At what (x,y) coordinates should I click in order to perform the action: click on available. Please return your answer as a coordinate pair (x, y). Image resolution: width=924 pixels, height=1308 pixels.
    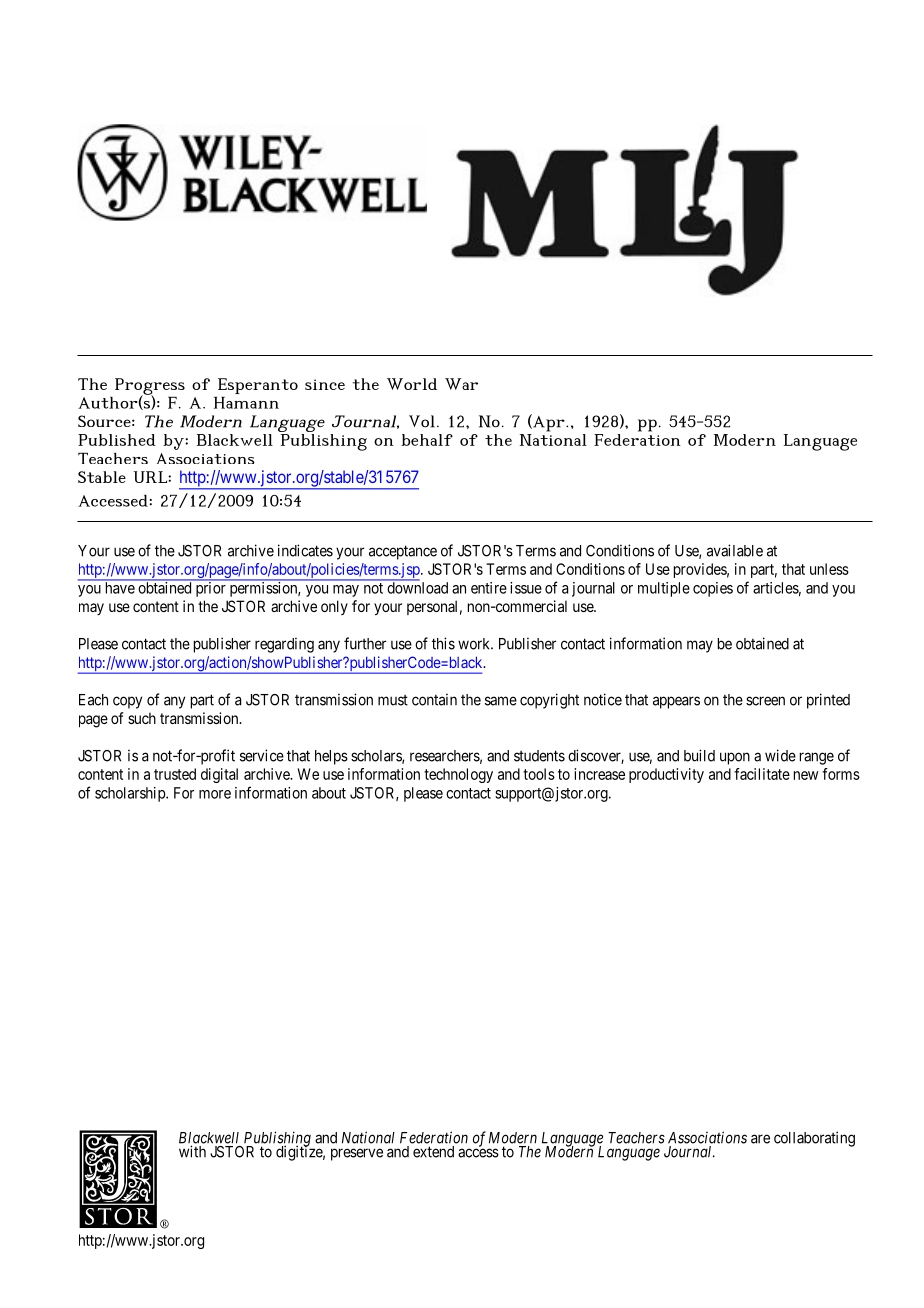
    Looking at the image, I should click on (735, 550).
